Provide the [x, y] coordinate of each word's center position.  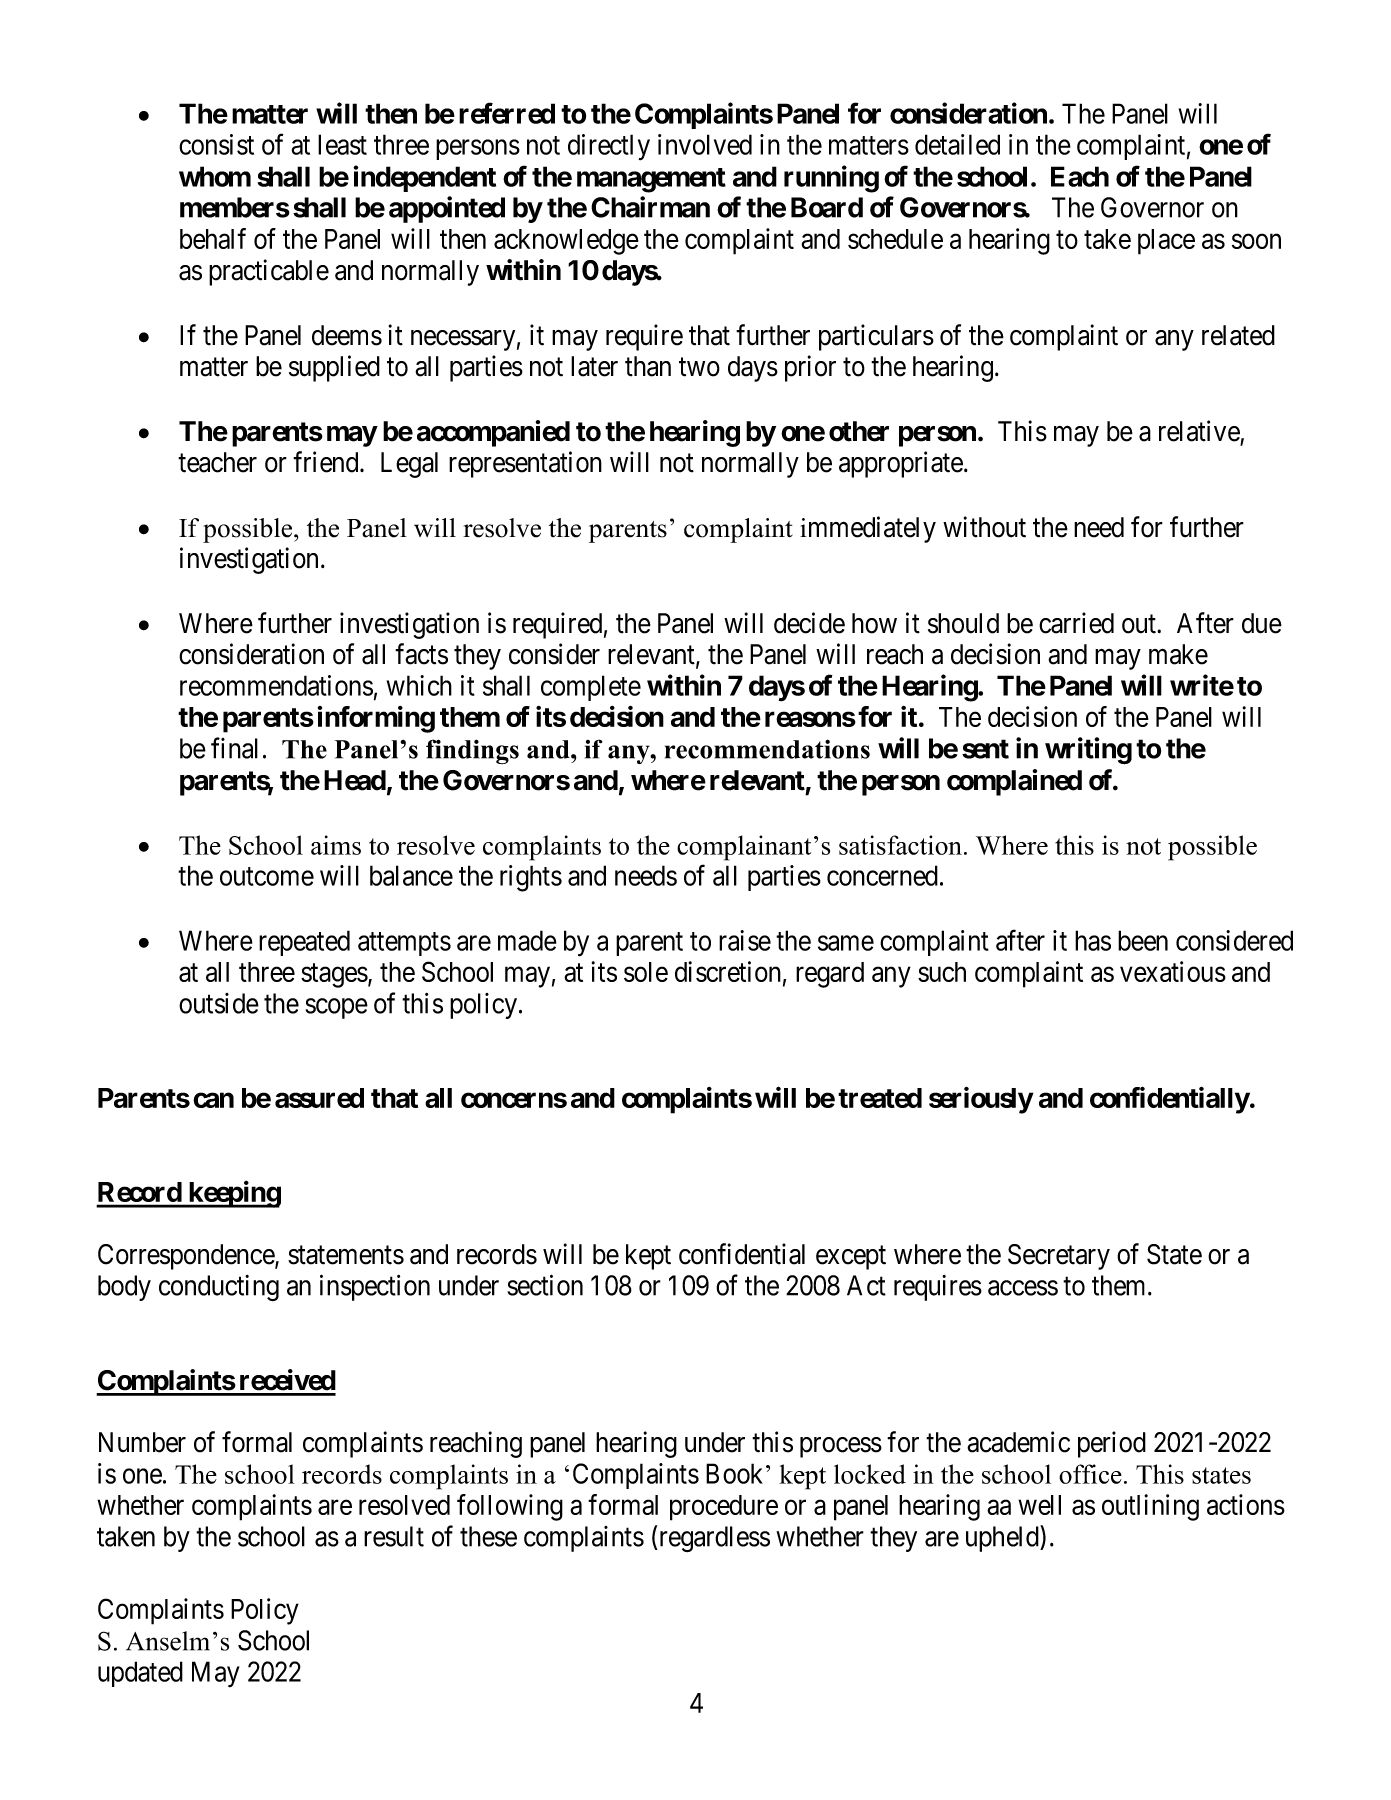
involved [705, 144]
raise [745, 940]
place [1166, 242]
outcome [267, 876]
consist [216, 144]
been [1143, 940]
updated [140, 1674]
